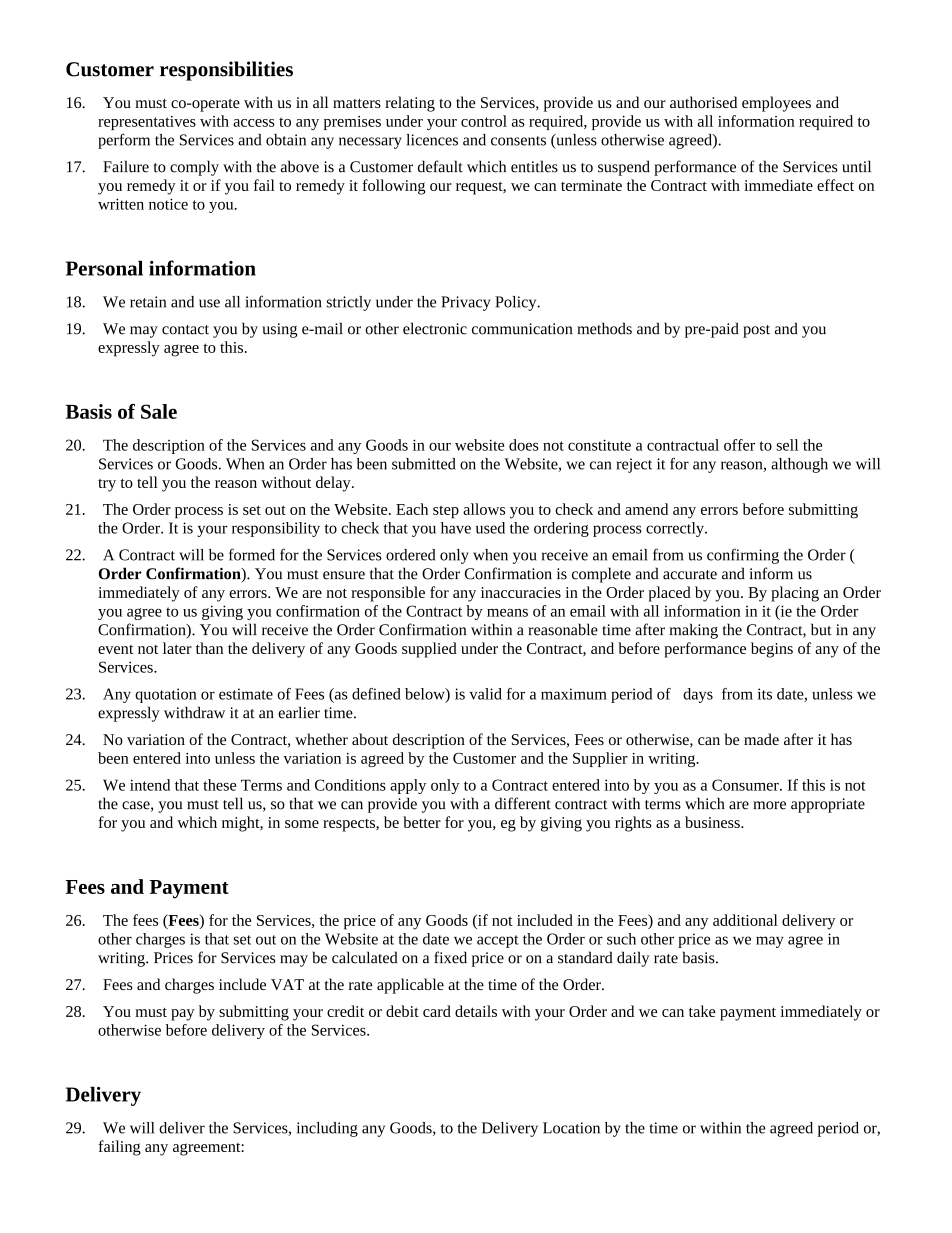 The image size is (952, 1233). I want to click on responsibilities, so click(226, 71).
